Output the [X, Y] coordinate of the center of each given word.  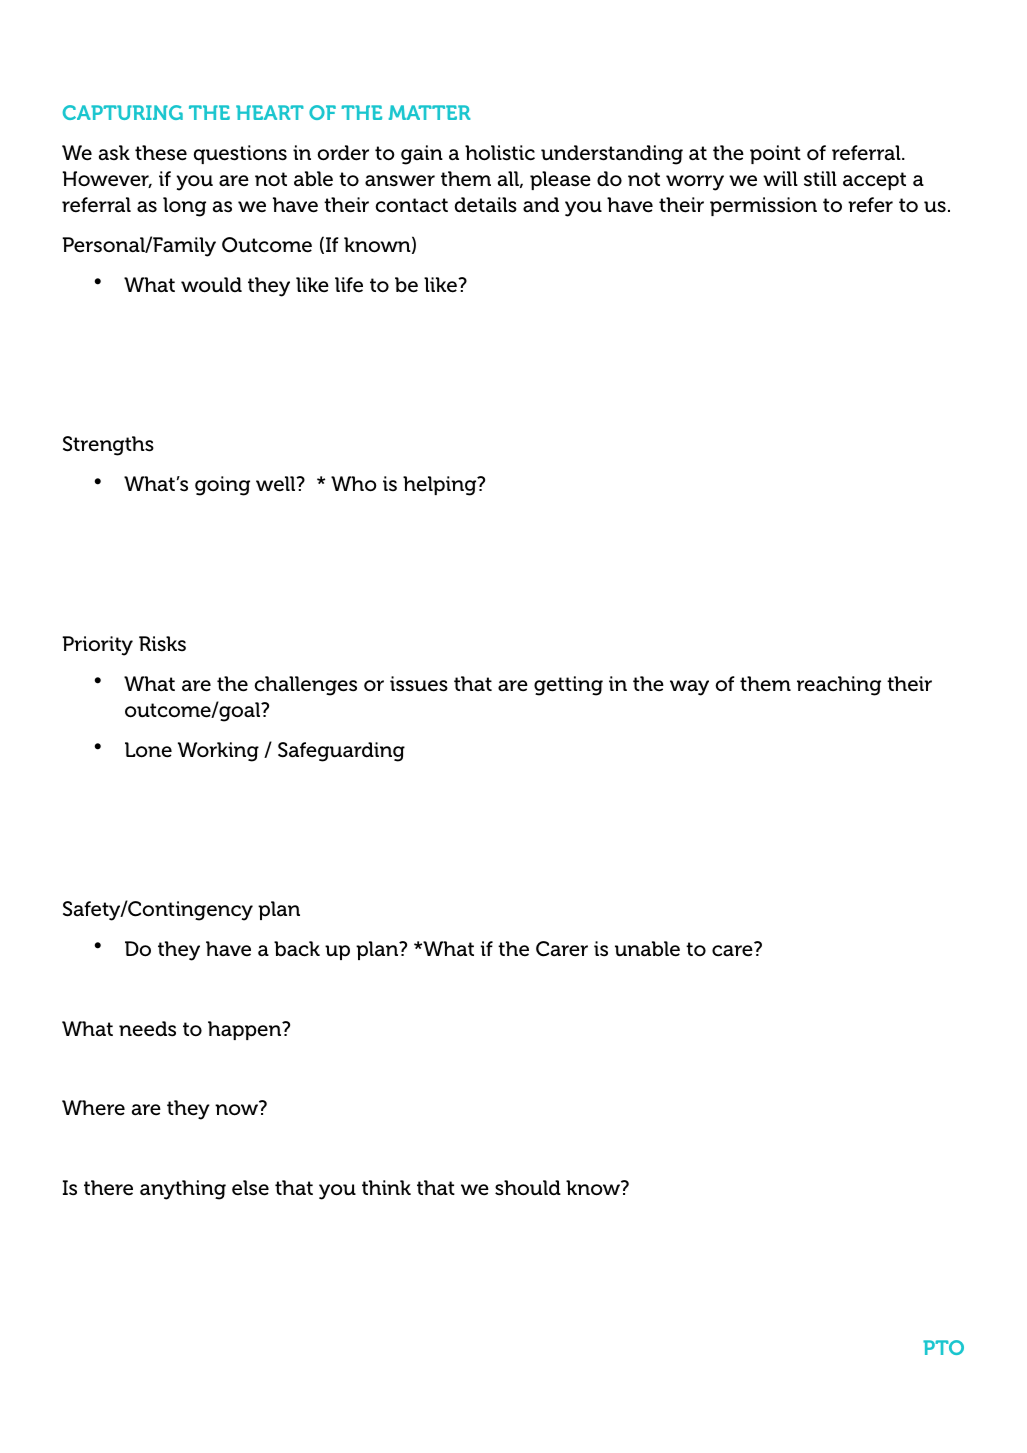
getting [568, 686]
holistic [500, 153]
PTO [943, 1347]
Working [218, 752]
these [161, 153]
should [528, 1188]
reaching [839, 686]
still [820, 178]
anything [183, 1190]
